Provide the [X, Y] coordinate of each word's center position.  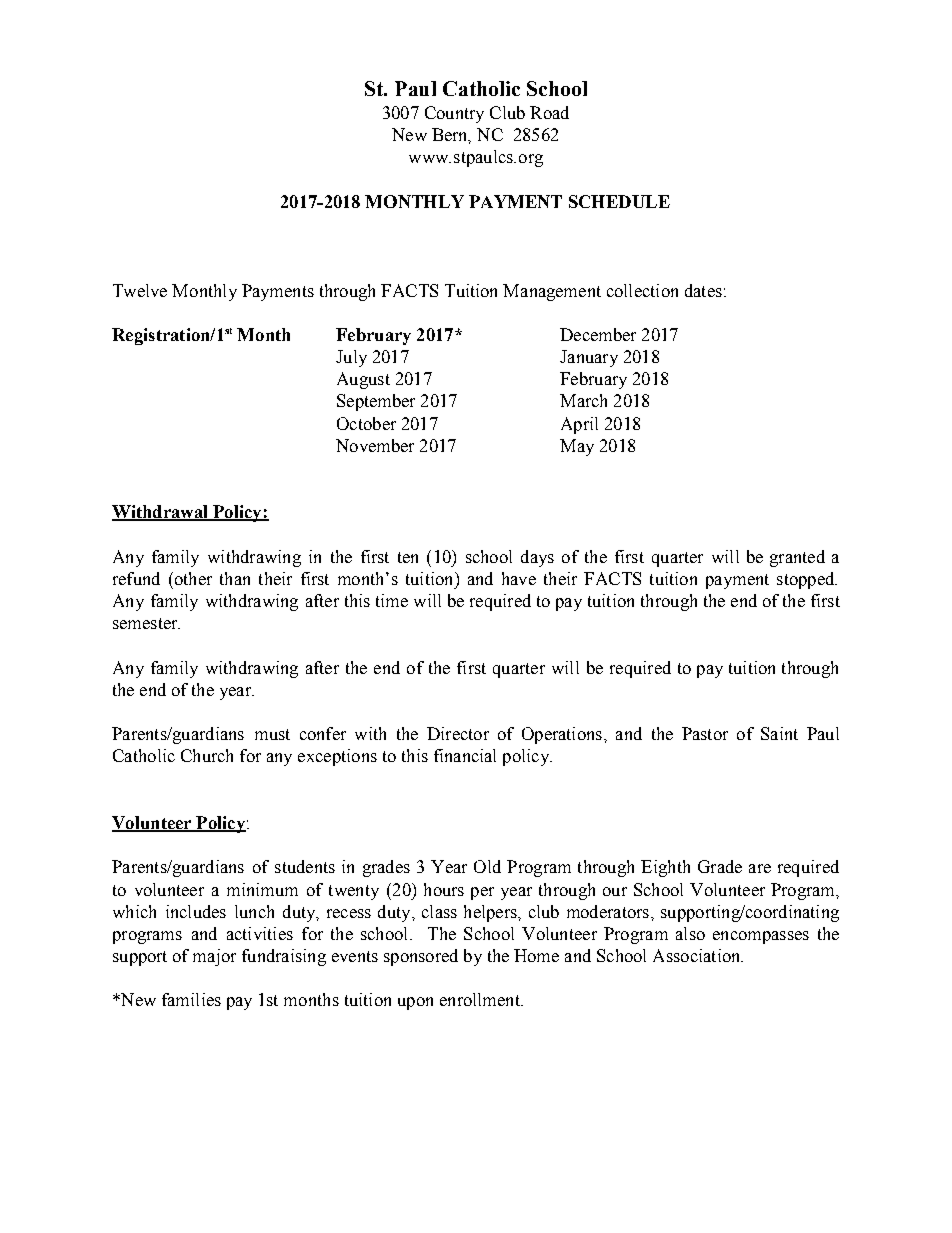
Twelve [140, 290]
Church [207, 755]
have [519, 578]
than [235, 578]
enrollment [481, 999]
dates [703, 290]
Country [454, 114]
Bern [451, 136]
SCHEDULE [619, 201]
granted [797, 558]
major [214, 957]
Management [552, 292]
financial [465, 755]
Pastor [705, 733]
